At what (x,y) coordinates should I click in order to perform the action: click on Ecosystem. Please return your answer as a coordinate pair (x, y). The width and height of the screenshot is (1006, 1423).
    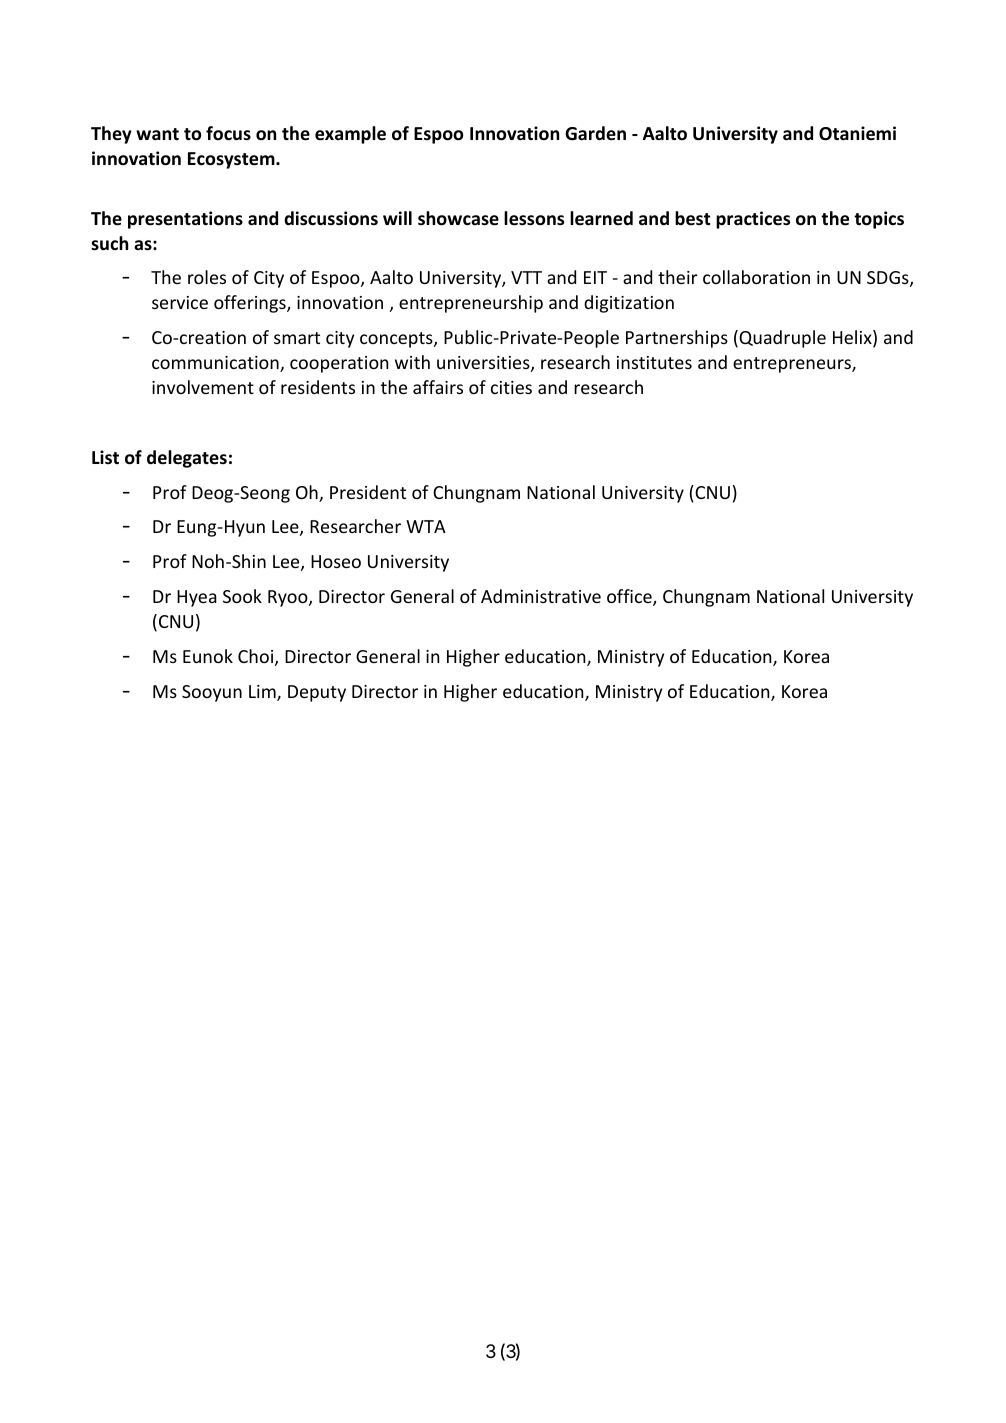
    Looking at the image, I should click on (232, 160).
